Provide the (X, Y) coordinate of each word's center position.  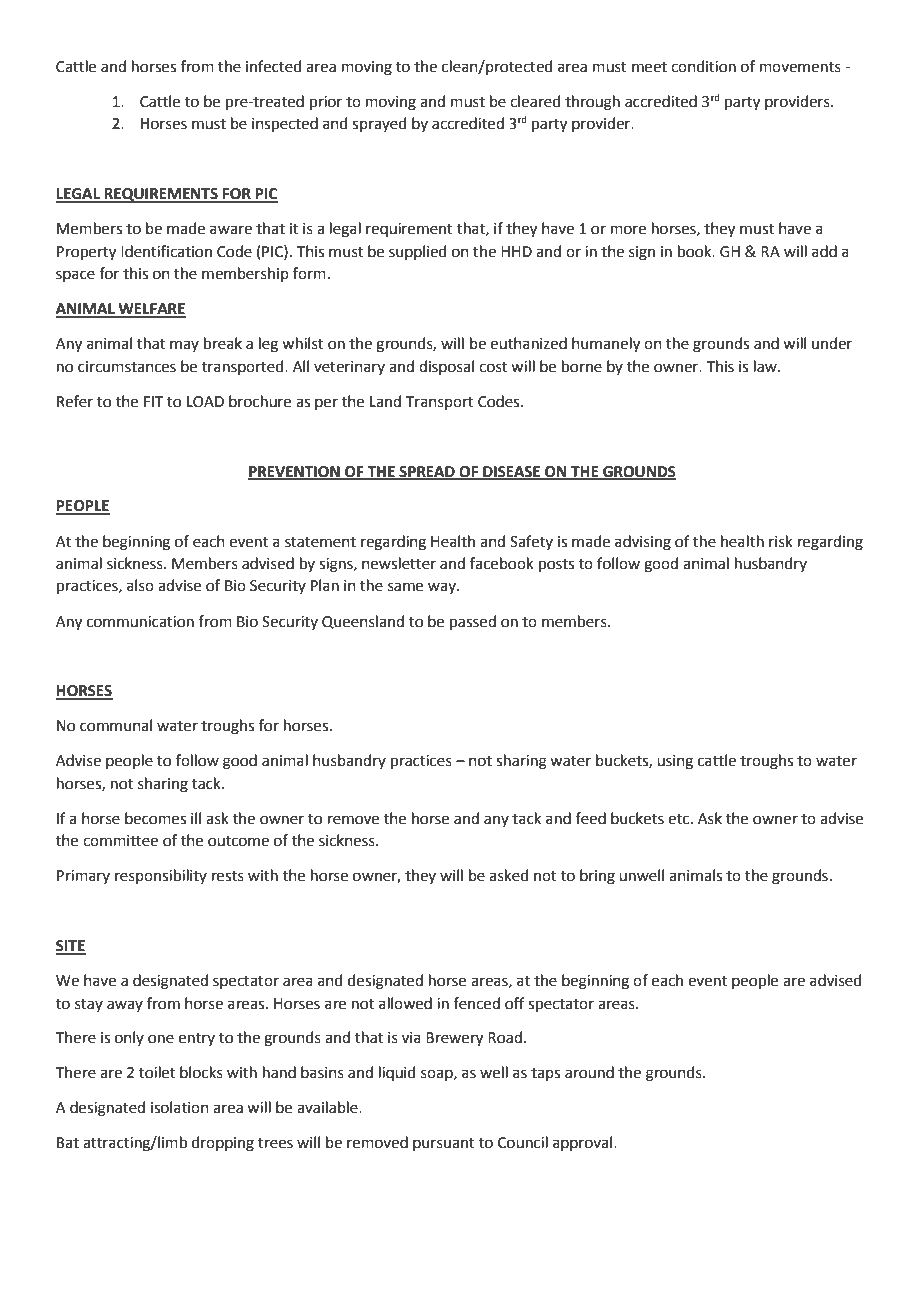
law (766, 366)
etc (680, 819)
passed (473, 622)
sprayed (379, 124)
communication (140, 622)
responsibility (161, 876)
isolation (180, 1107)
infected (274, 66)
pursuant (444, 1144)
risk (781, 541)
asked (509, 875)
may (184, 346)
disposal (446, 367)
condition (703, 66)
